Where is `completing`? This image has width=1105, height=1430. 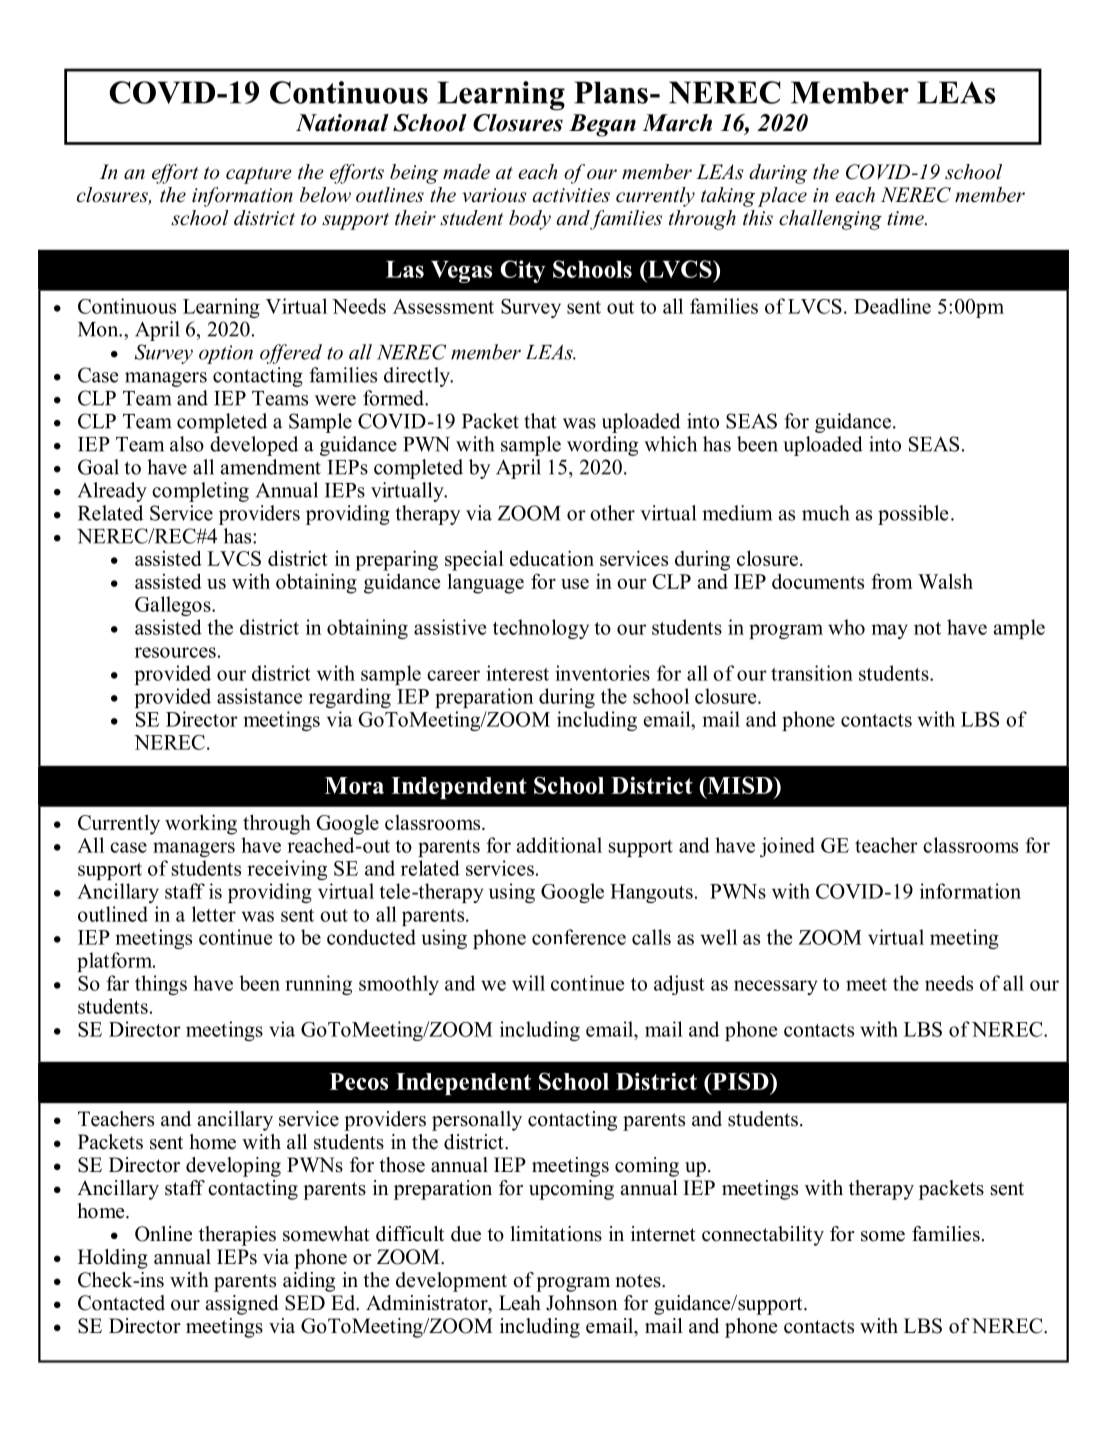
completing is located at coordinates (200, 492).
